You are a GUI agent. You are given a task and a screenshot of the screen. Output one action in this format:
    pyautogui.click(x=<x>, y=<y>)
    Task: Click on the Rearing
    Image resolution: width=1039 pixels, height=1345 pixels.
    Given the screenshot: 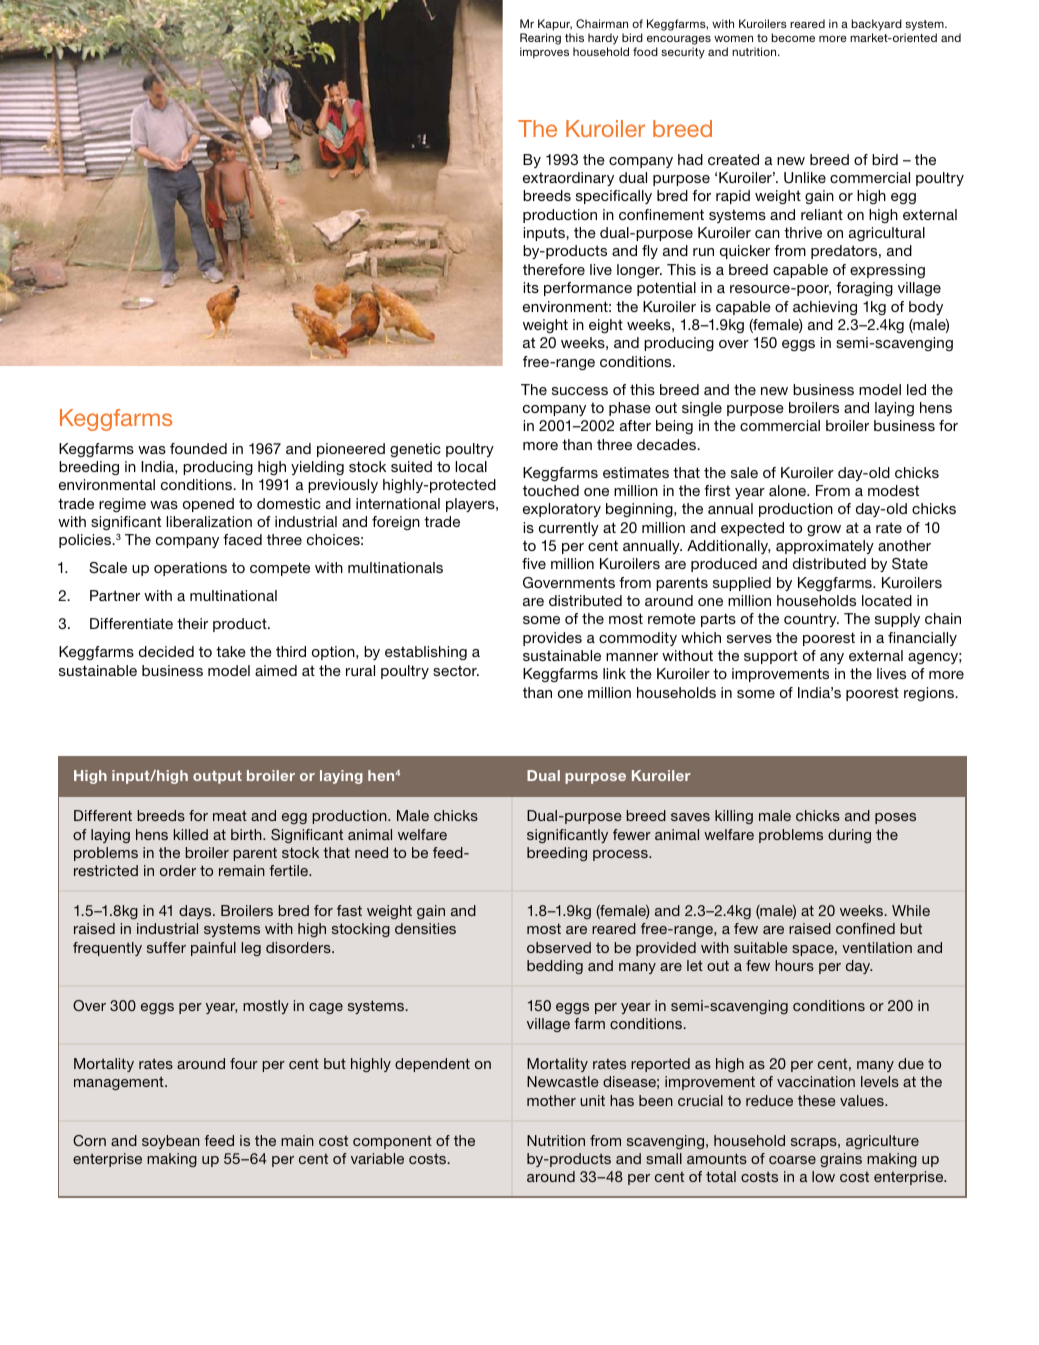 What is the action you would take?
    pyautogui.click(x=540, y=40)
